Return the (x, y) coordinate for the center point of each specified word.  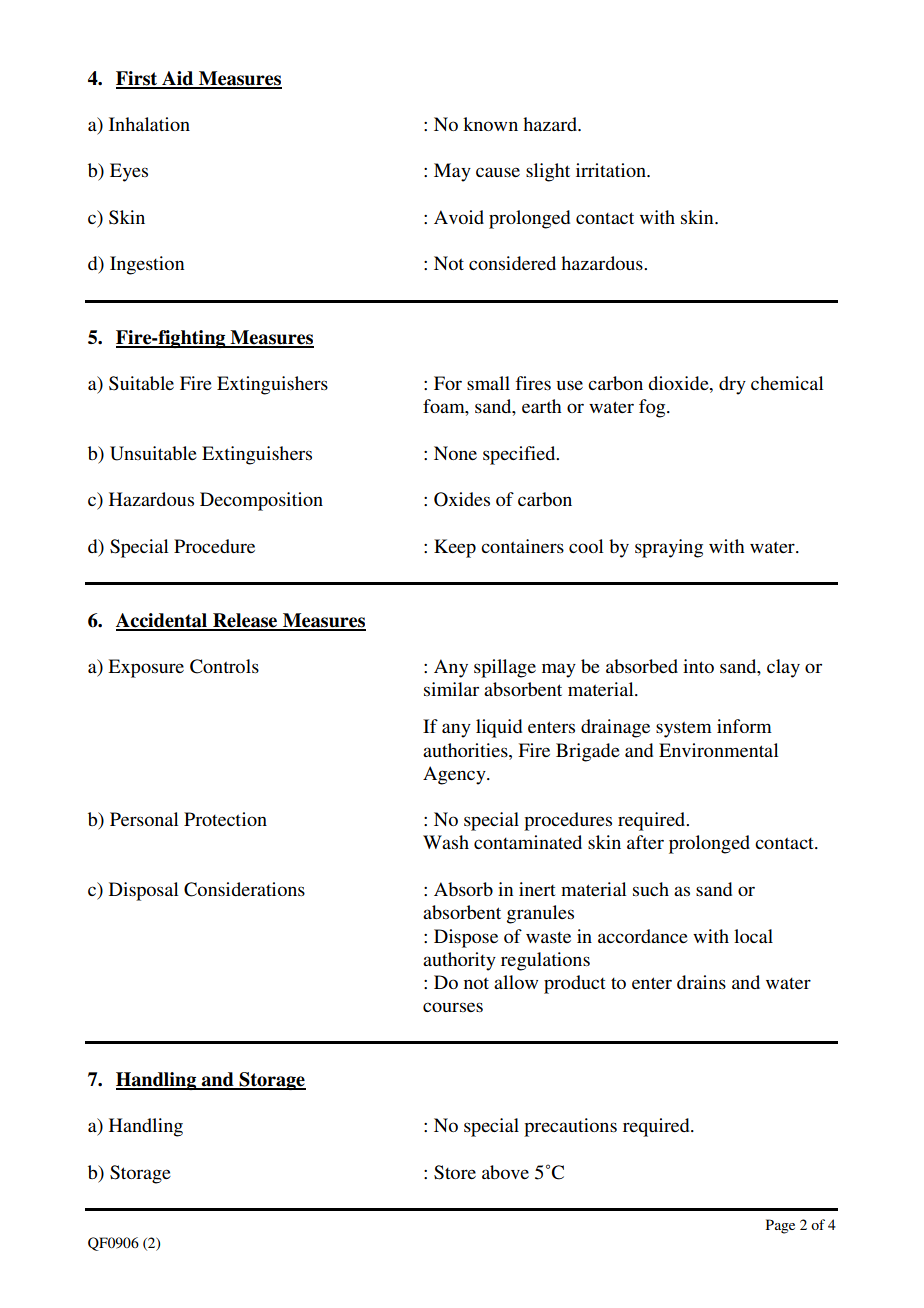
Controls (224, 666)
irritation (612, 170)
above (505, 1172)
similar (451, 689)
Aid (178, 79)
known (490, 124)
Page (780, 1226)
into (698, 666)
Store (455, 1172)
